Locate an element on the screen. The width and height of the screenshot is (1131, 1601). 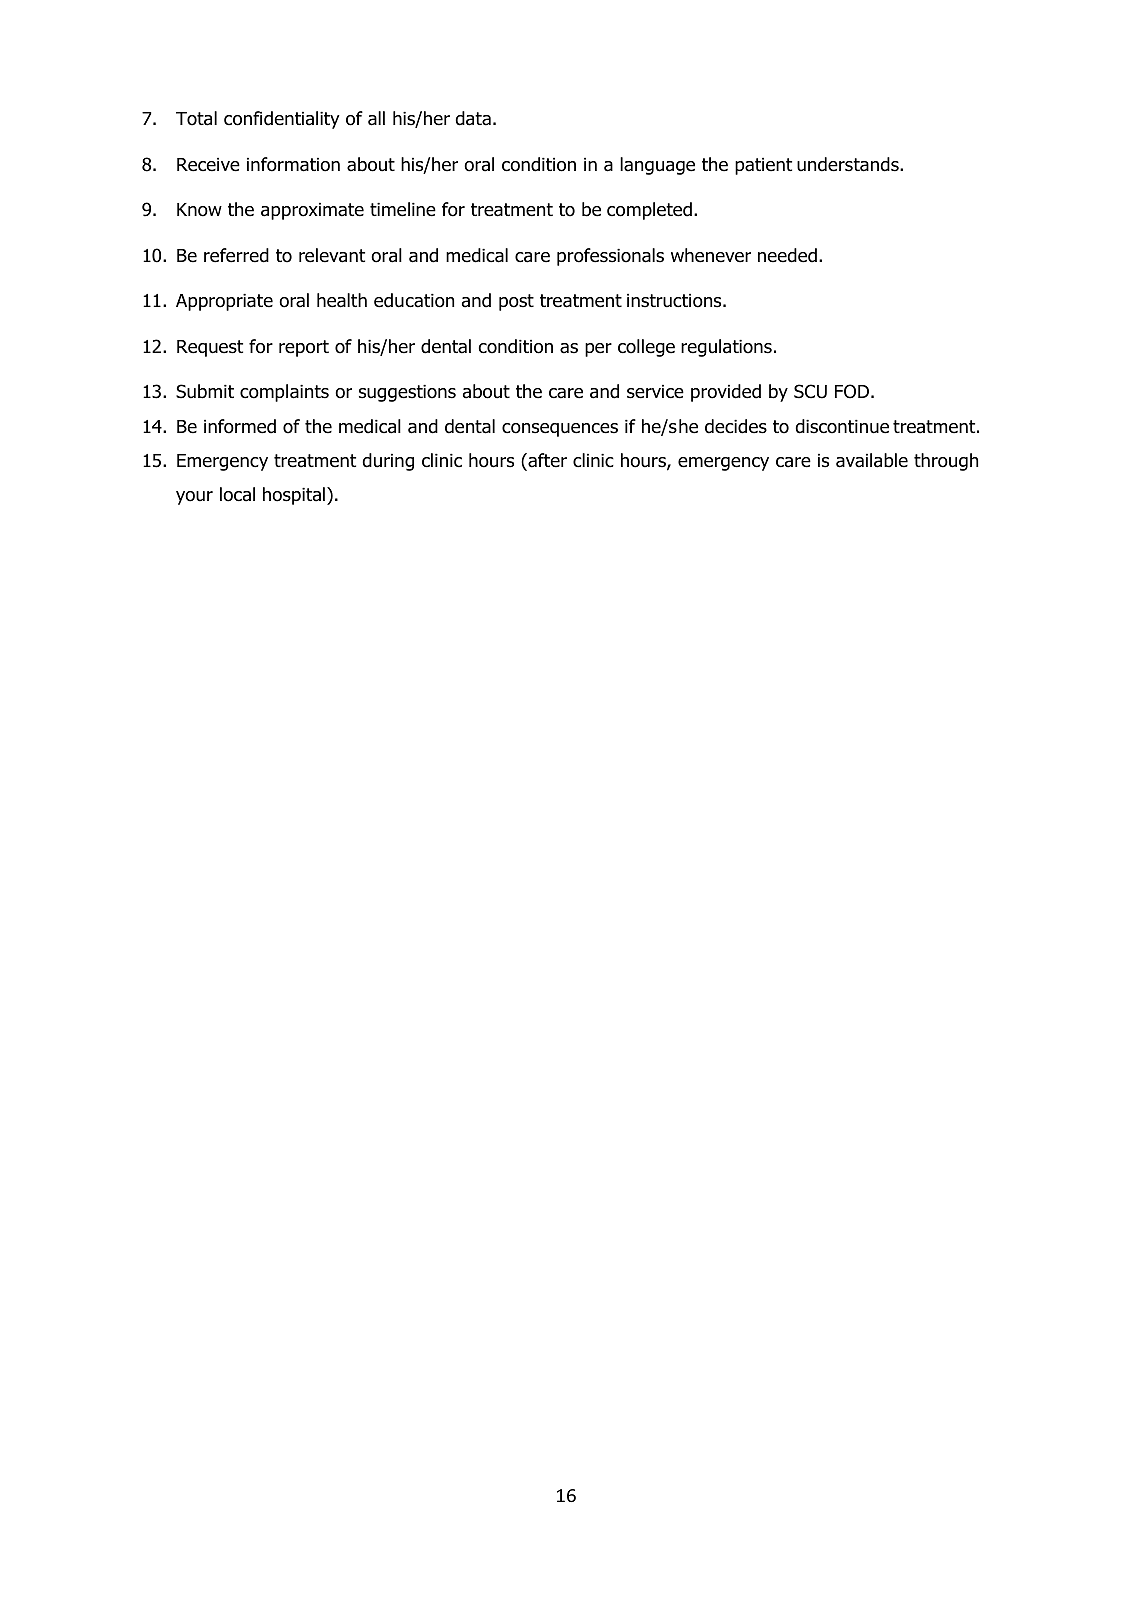
regulations is located at coordinates (726, 348).
